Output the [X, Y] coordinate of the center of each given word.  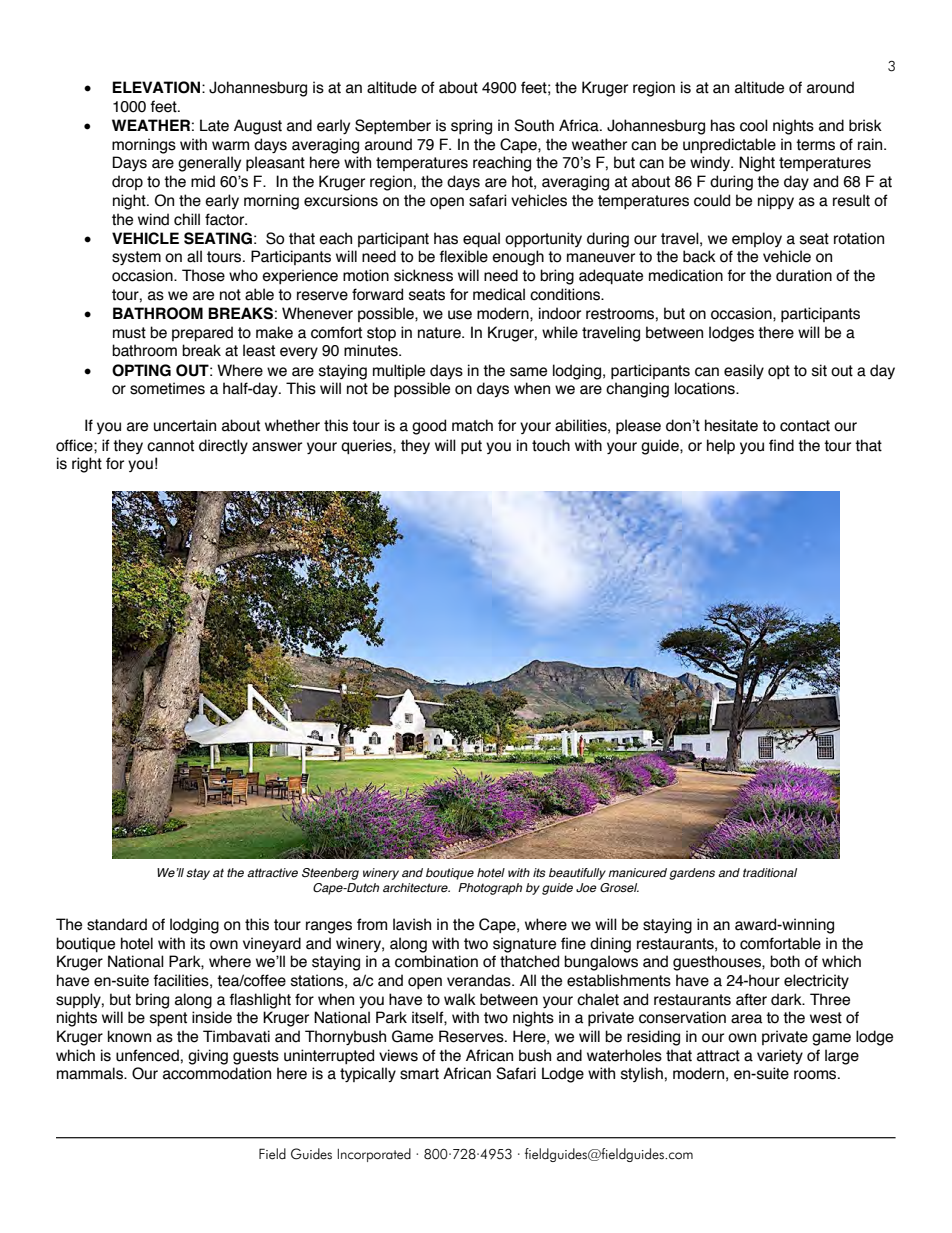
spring [471, 127]
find [781, 445]
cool [754, 125]
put [471, 447]
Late [214, 125]
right [87, 465]
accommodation [217, 1073]
